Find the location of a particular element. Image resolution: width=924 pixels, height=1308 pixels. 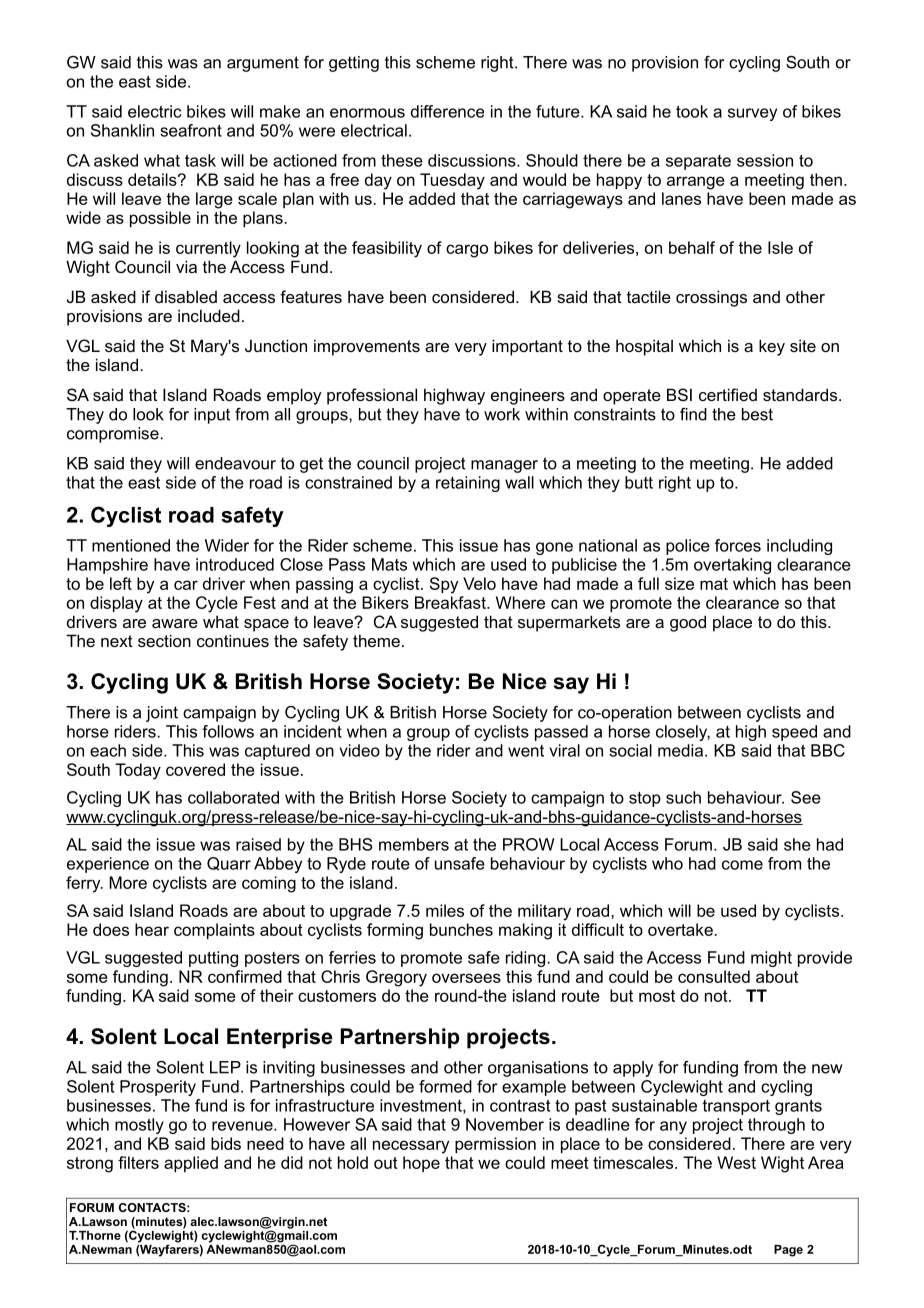

task is located at coordinates (200, 160).
